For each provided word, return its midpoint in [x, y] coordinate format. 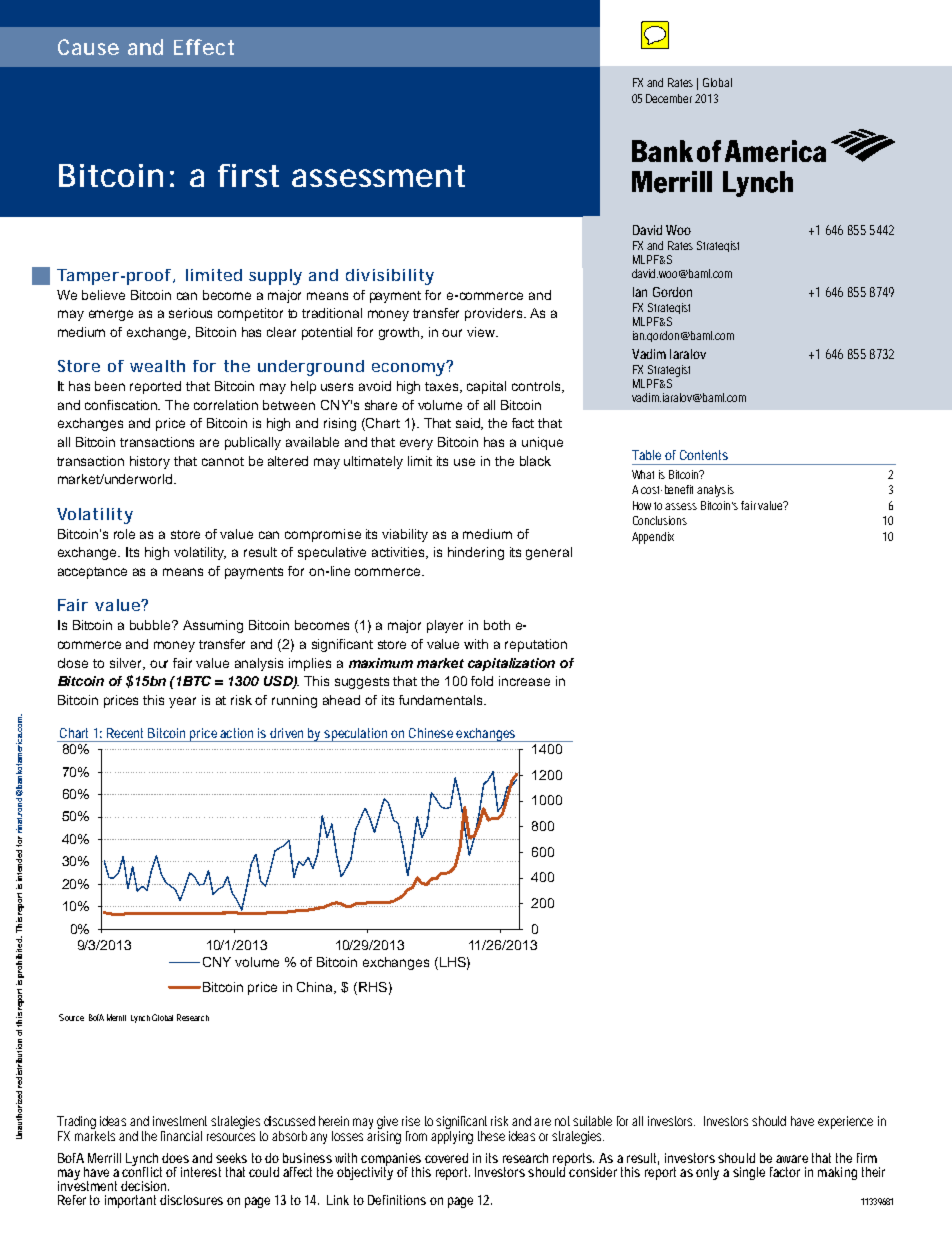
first [248, 175]
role [124, 534]
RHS [373, 987]
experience [845, 1122]
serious [190, 313]
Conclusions [660, 520]
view [482, 332]
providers [493, 314]
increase [524, 681]
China [316, 988]
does [175, 1158]
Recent [125, 733]
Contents [704, 455]
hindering [476, 553]
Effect [204, 47]
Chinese [431, 733]
